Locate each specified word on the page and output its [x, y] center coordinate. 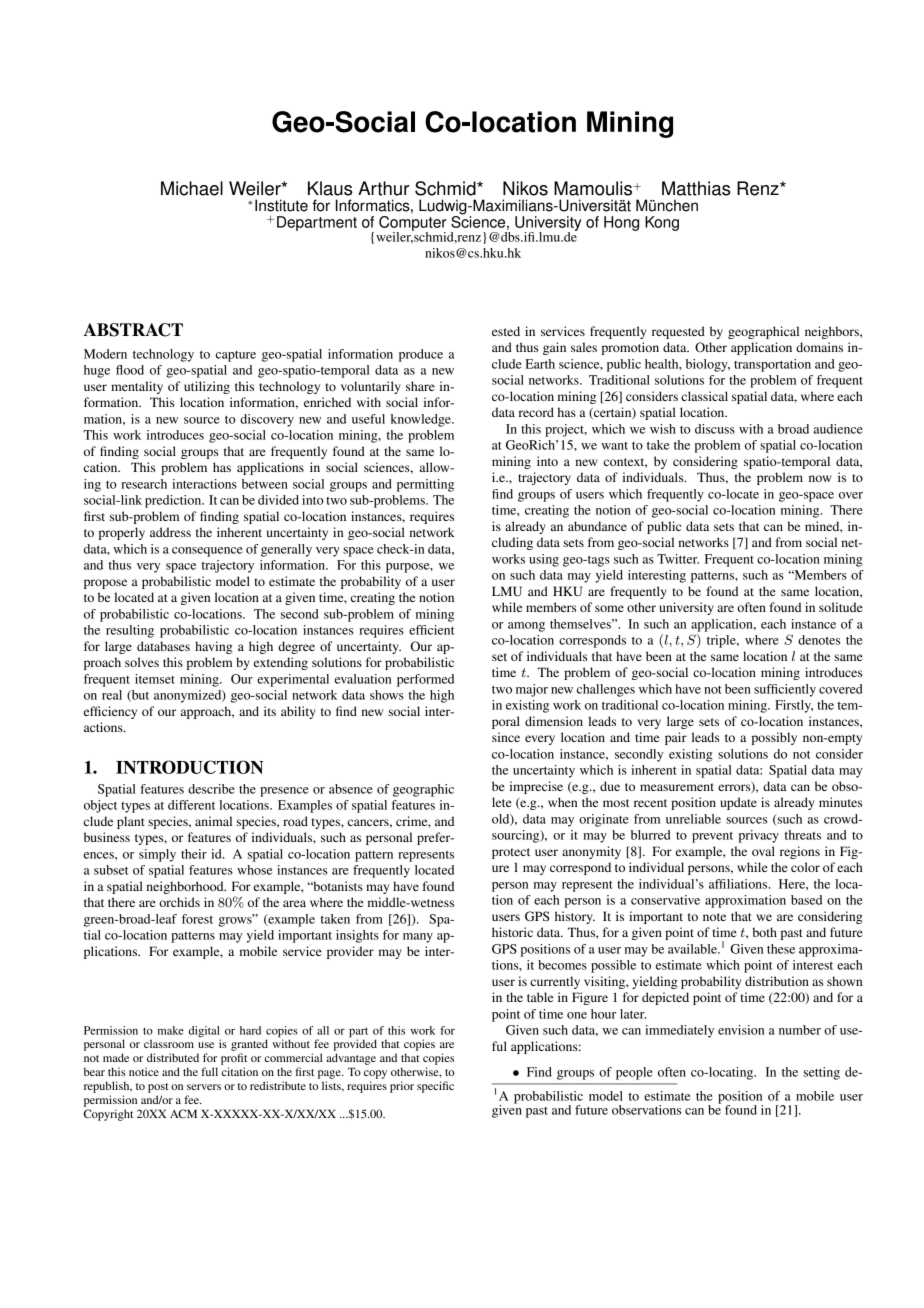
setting [822, 1073]
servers [204, 1087]
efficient [431, 630]
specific [435, 1087]
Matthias [696, 188]
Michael [192, 188]
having [214, 647]
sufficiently [785, 690]
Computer [413, 224]
